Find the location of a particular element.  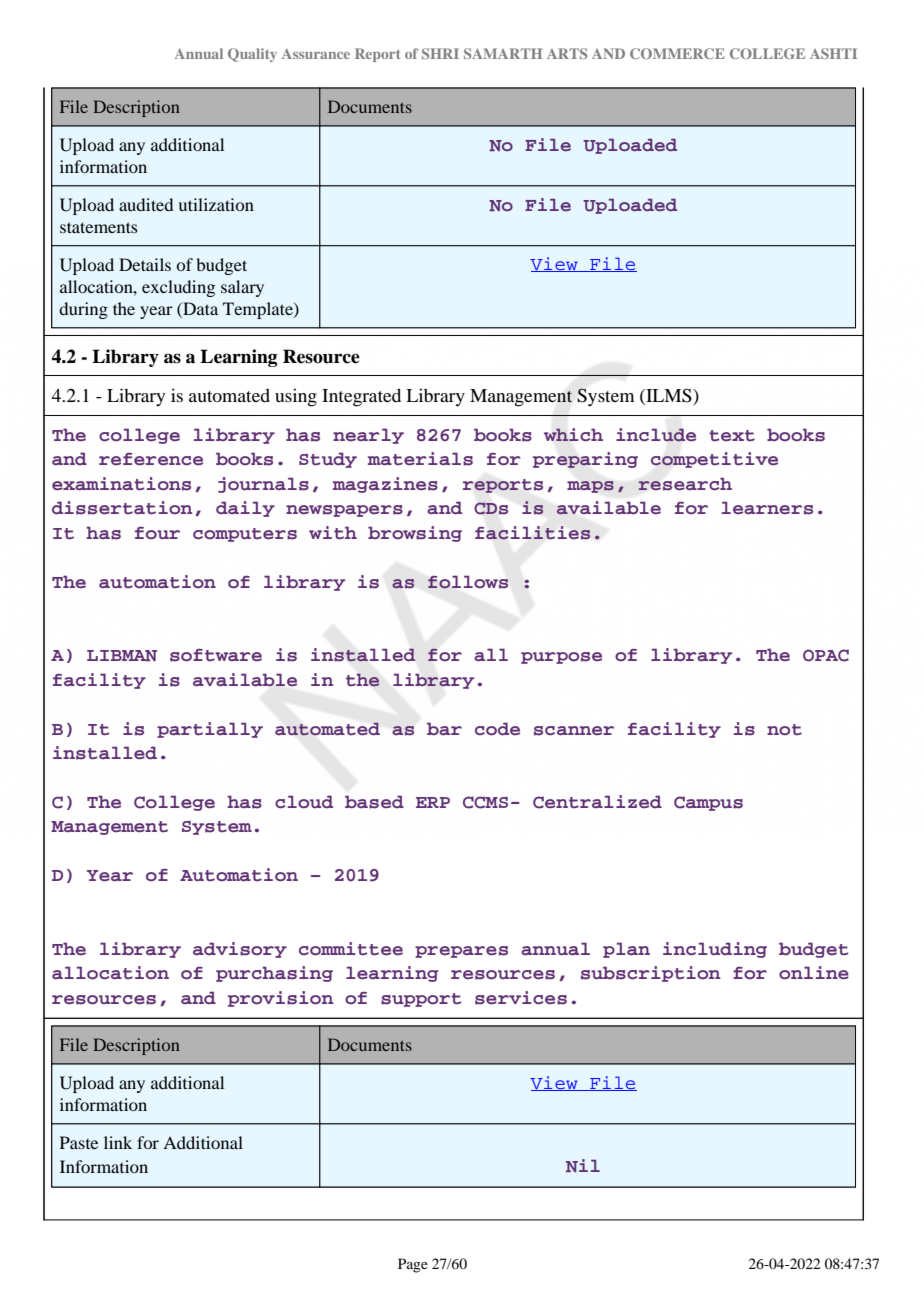

Nil is located at coordinates (583, 1165).
